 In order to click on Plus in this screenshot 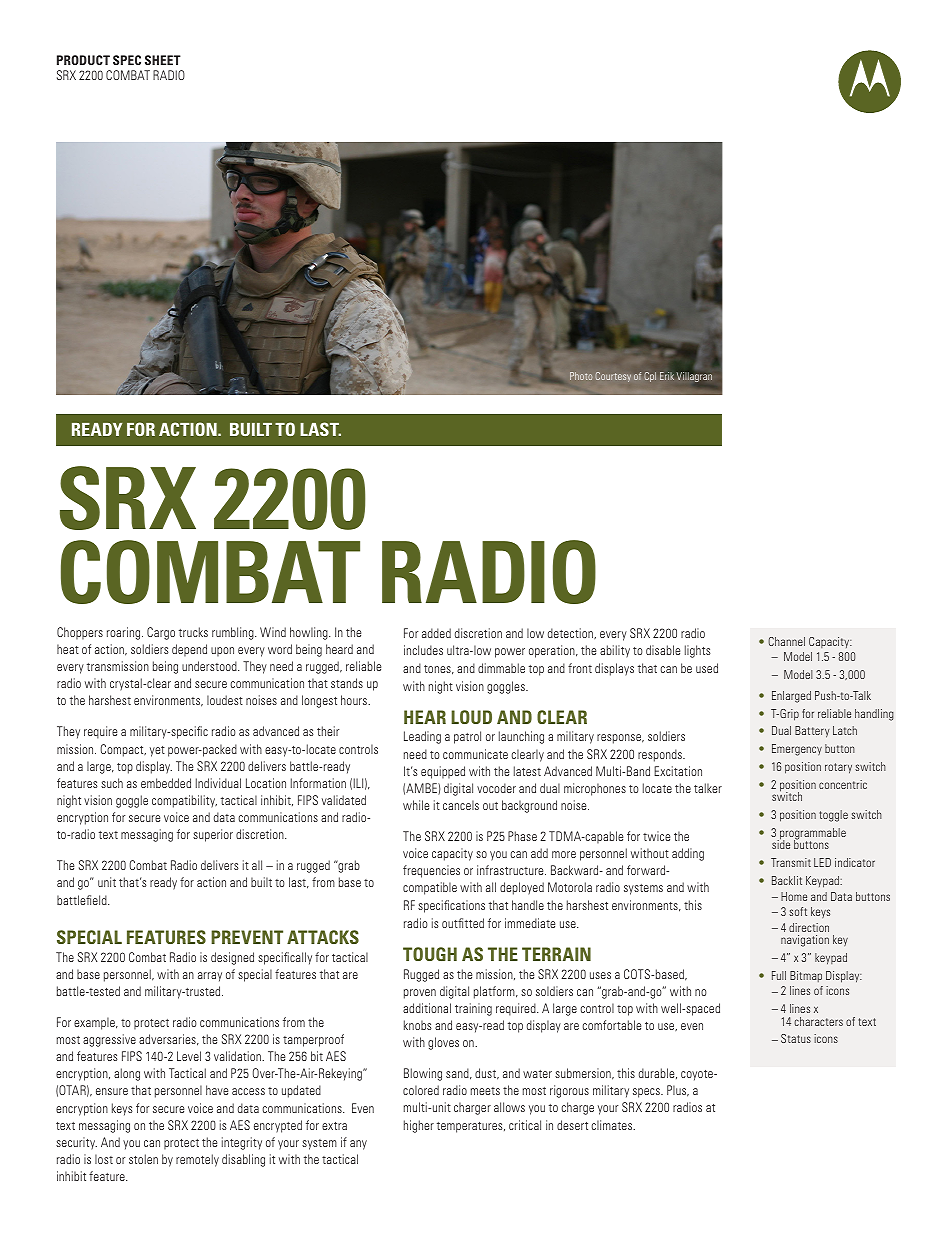, I will do `click(678, 1091)`.
